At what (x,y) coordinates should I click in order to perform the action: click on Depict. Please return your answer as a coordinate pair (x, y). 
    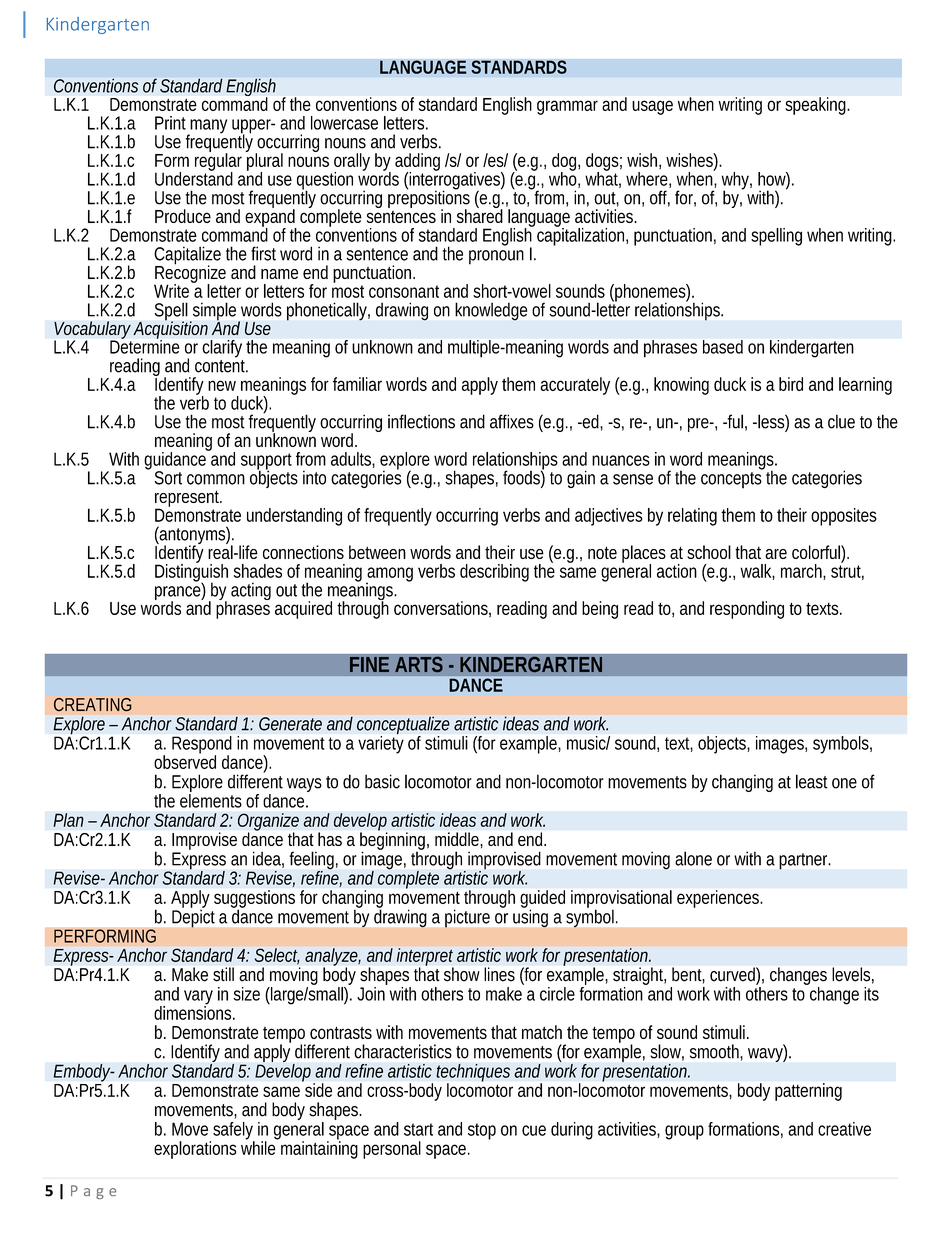
    Looking at the image, I should click on (193, 917).
